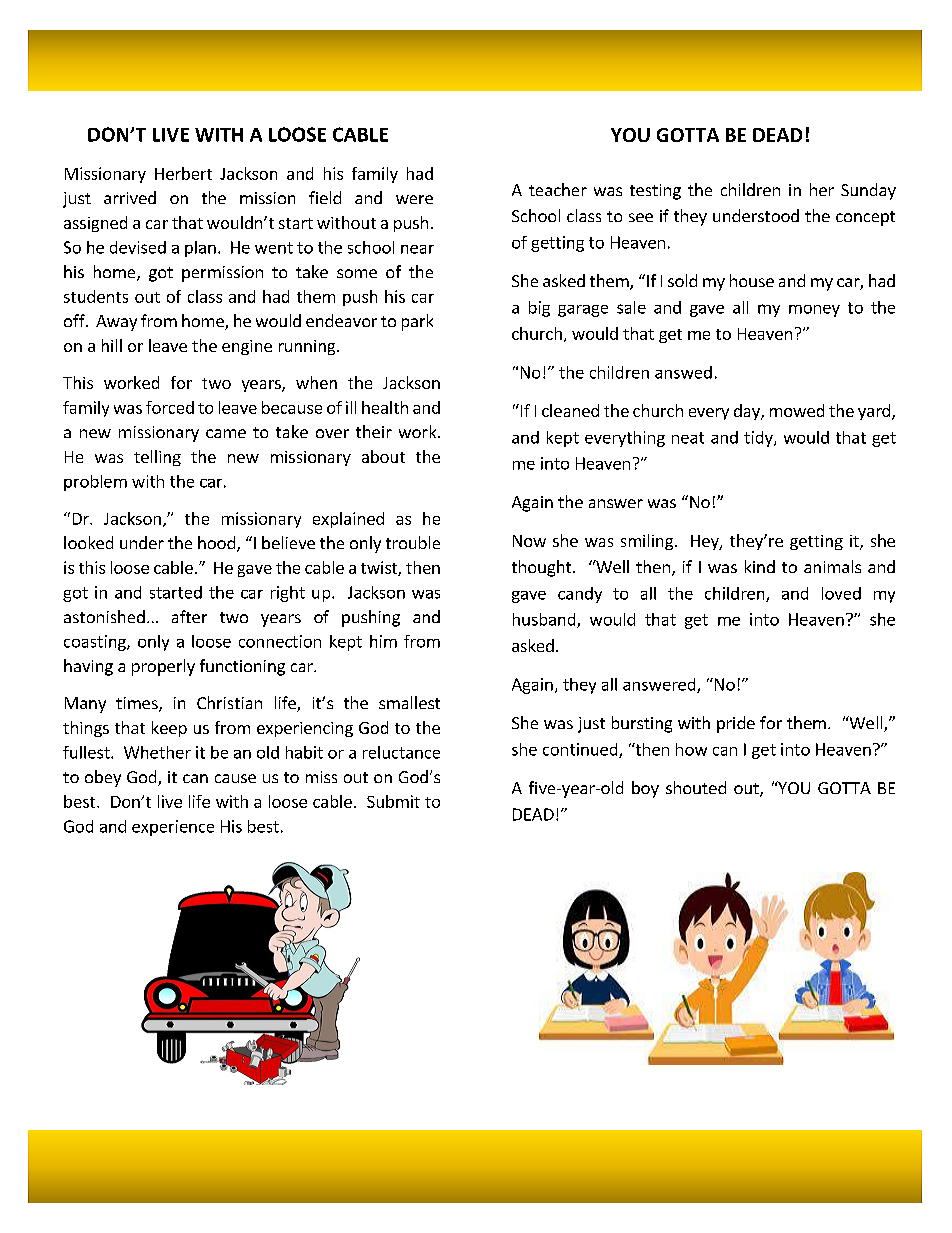 The width and height of the screenshot is (952, 1233). Describe the element at coordinates (545, 620) in the screenshot. I see `husband` at that location.
